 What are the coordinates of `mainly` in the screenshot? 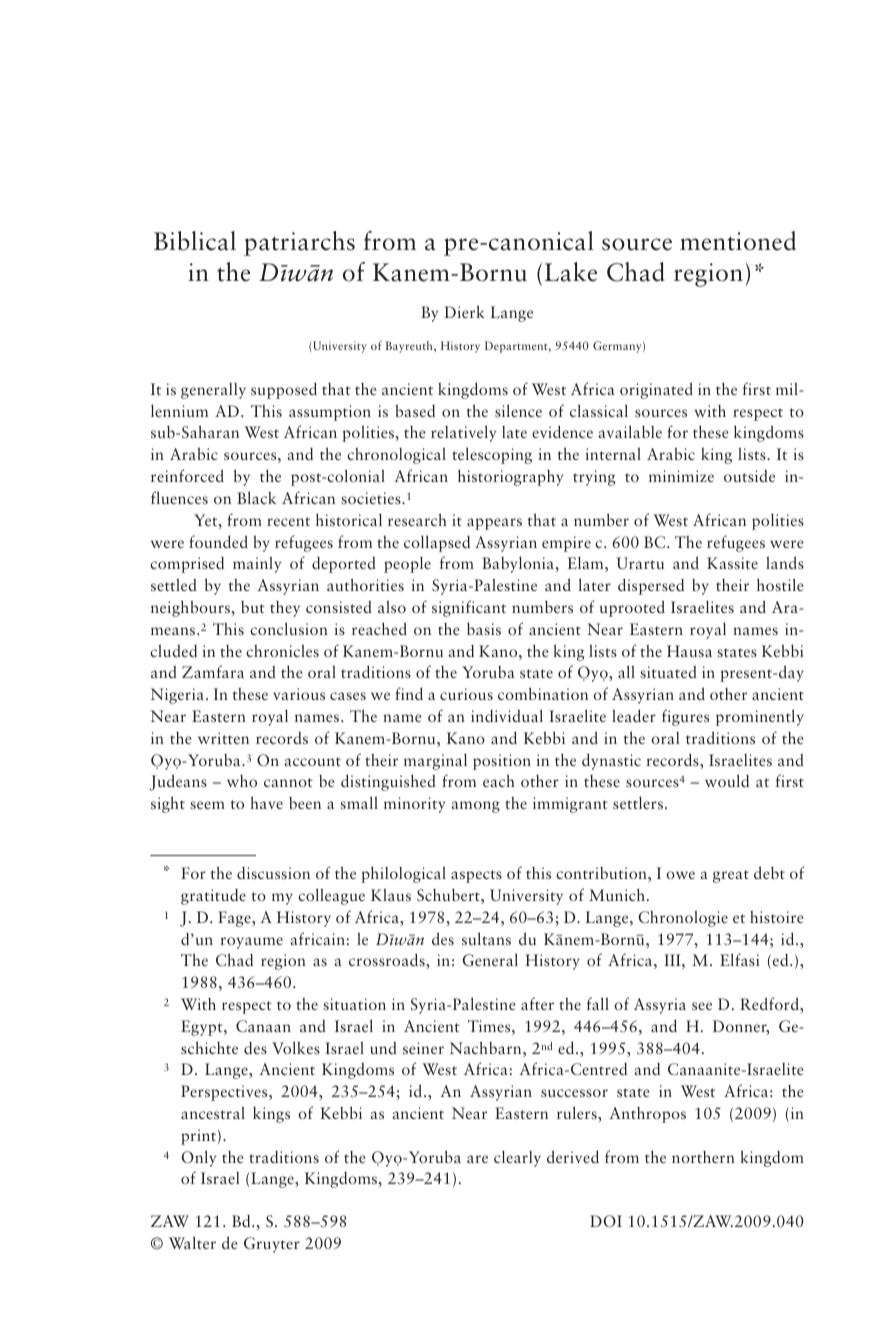 It's located at (257, 564).
